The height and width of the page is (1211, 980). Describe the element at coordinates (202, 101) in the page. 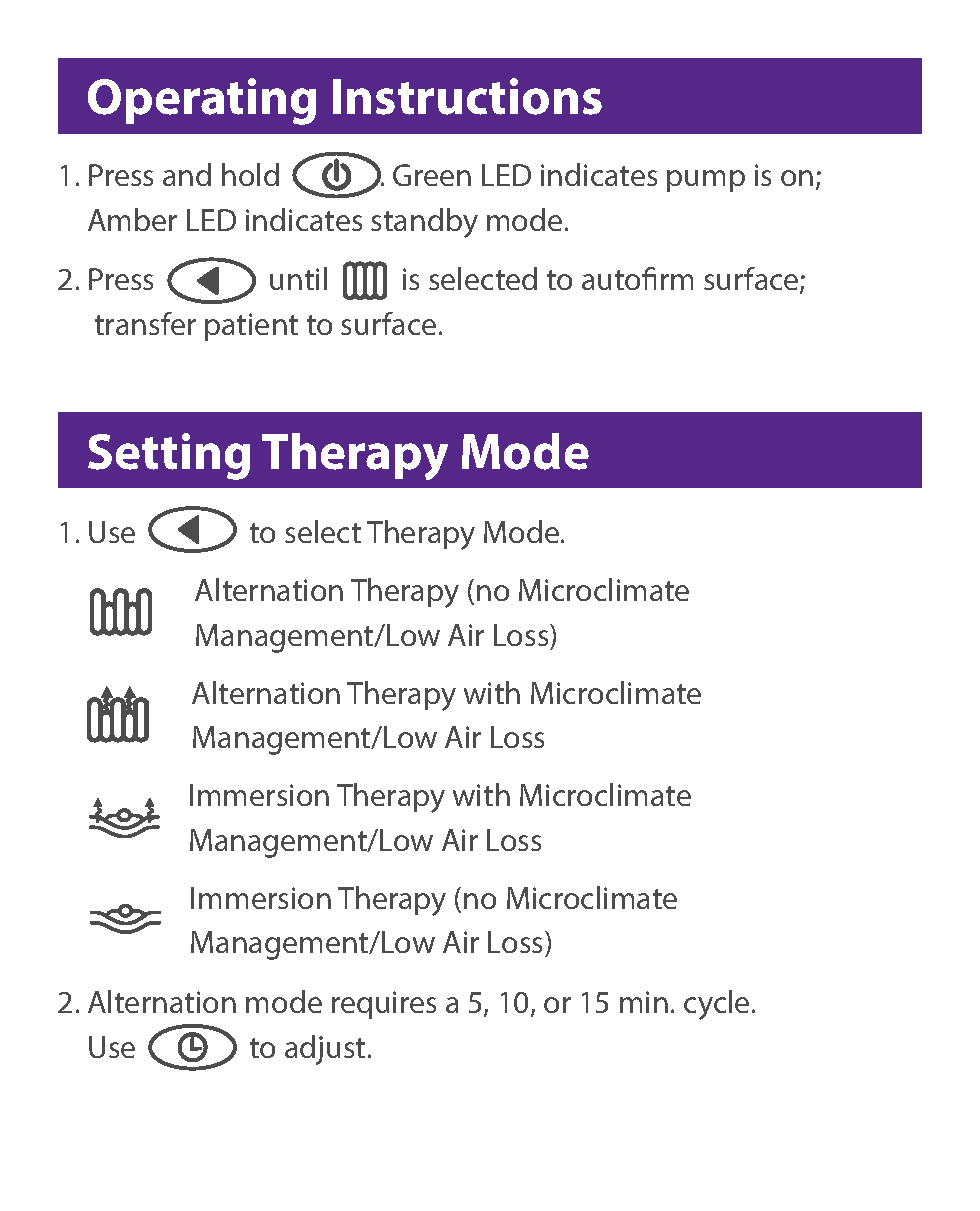

I see `Operating` at that location.
